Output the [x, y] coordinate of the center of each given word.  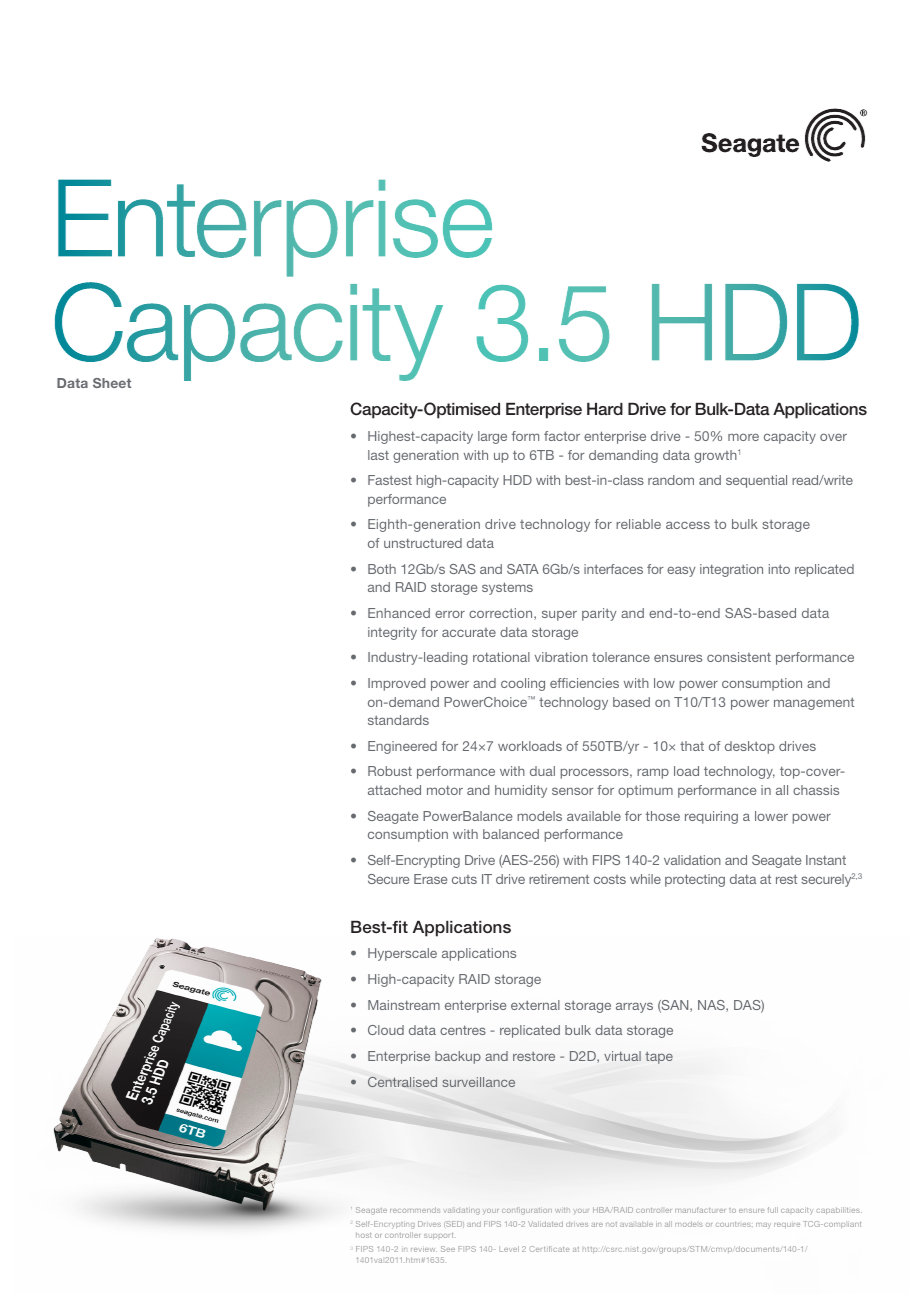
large [492, 437]
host [364, 1235]
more [743, 437]
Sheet [112, 383]
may [763, 1226]
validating [462, 1211]
